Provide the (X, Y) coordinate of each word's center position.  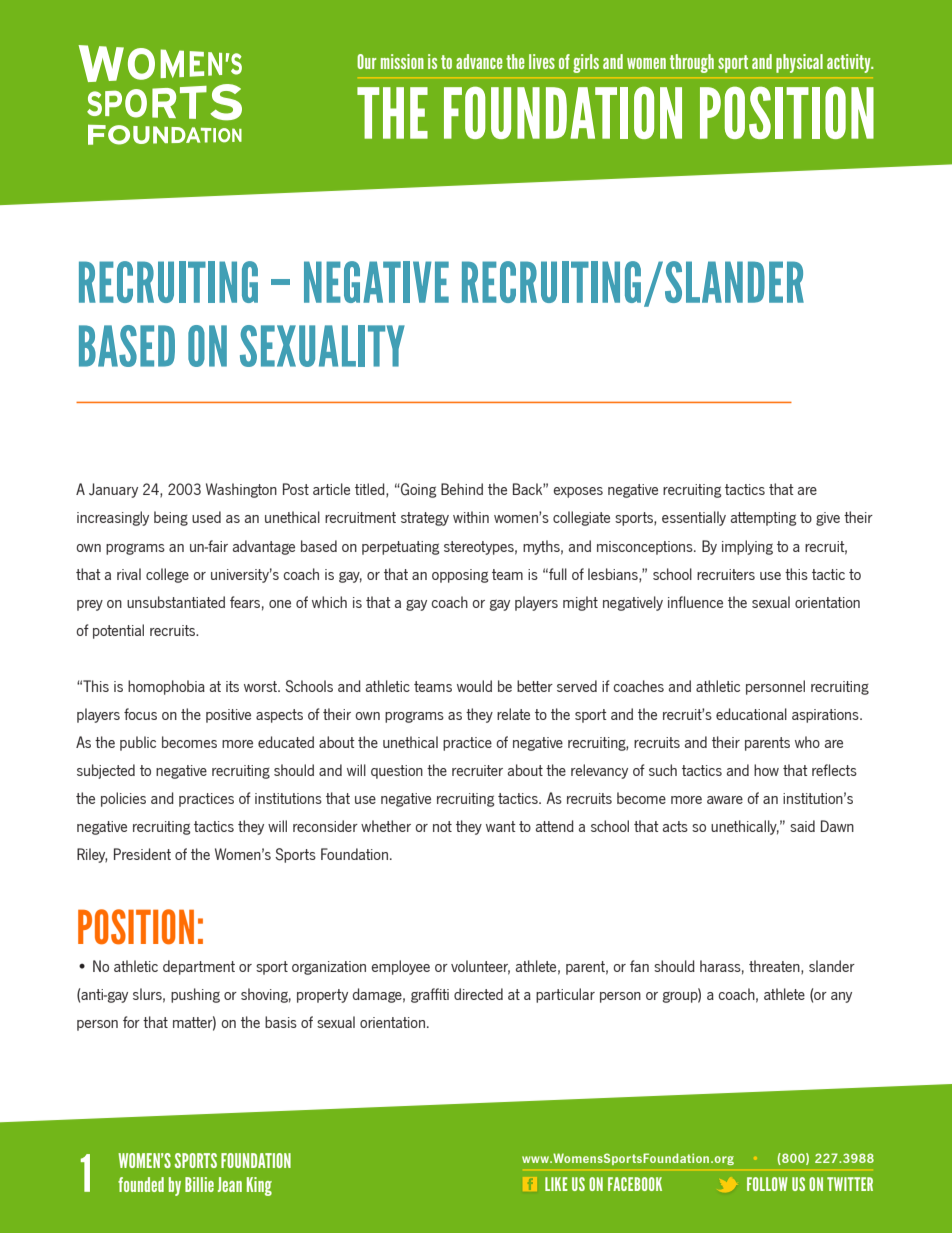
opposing (460, 576)
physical (799, 63)
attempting (764, 519)
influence (695, 602)
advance (479, 61)
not (442, 826)
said (802, 826)
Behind (462, 489)
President (142, 854)
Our (366, 61)
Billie (199, 1184)
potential (118, 631)
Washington (241, 490)
